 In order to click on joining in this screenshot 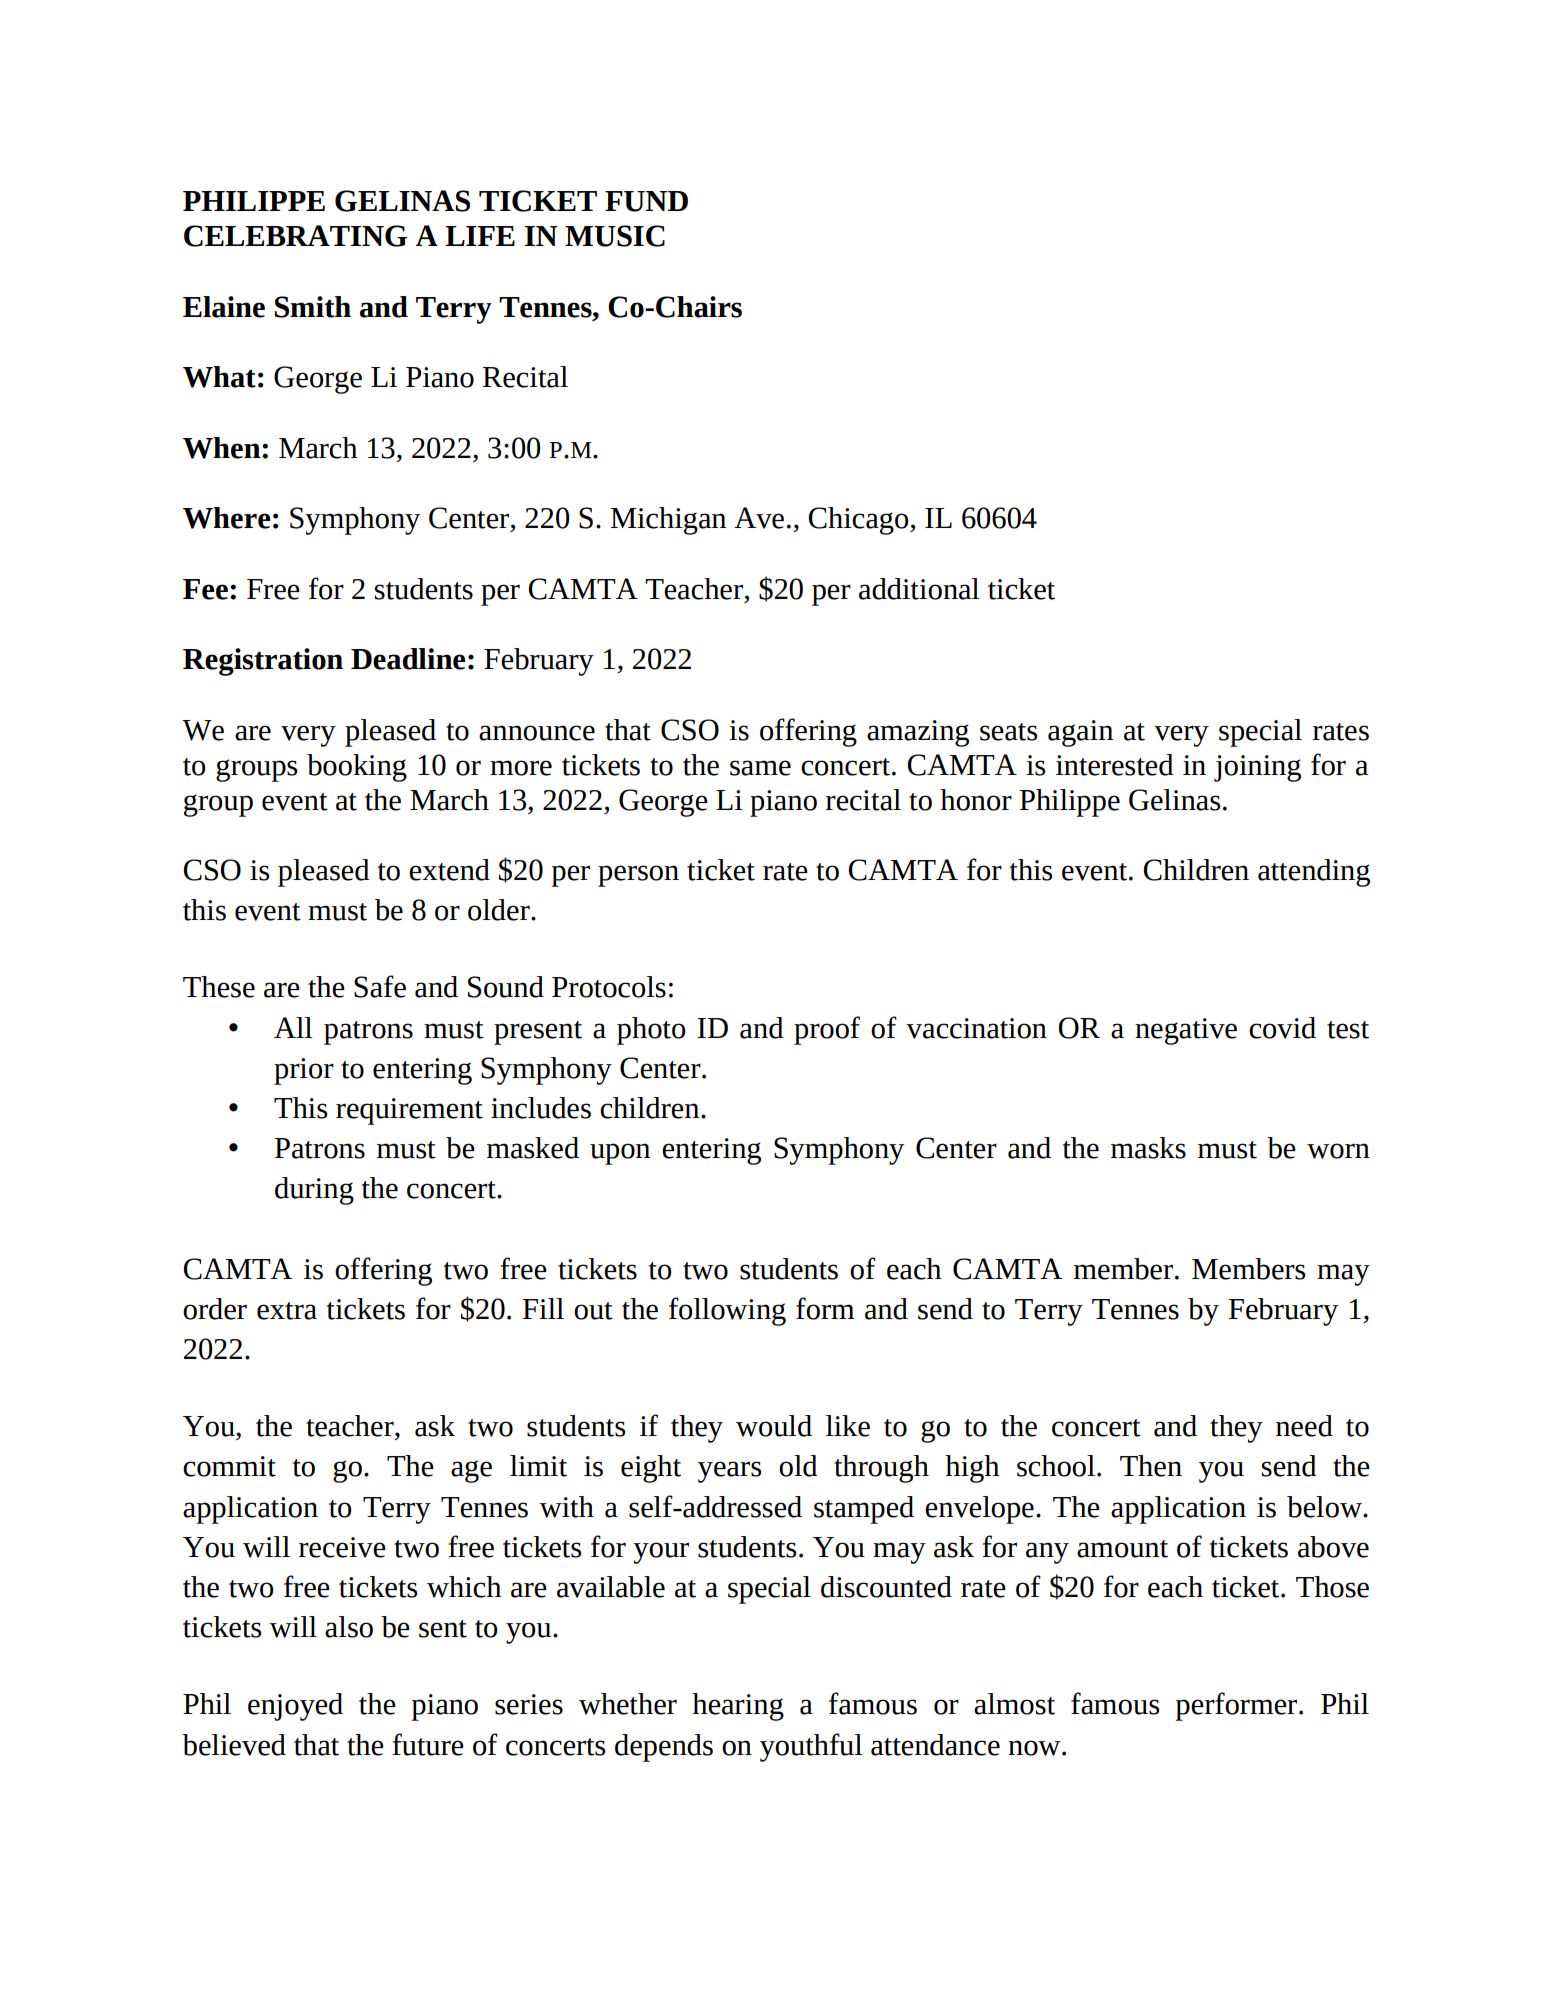, I will do `click(1257, 768)`.
